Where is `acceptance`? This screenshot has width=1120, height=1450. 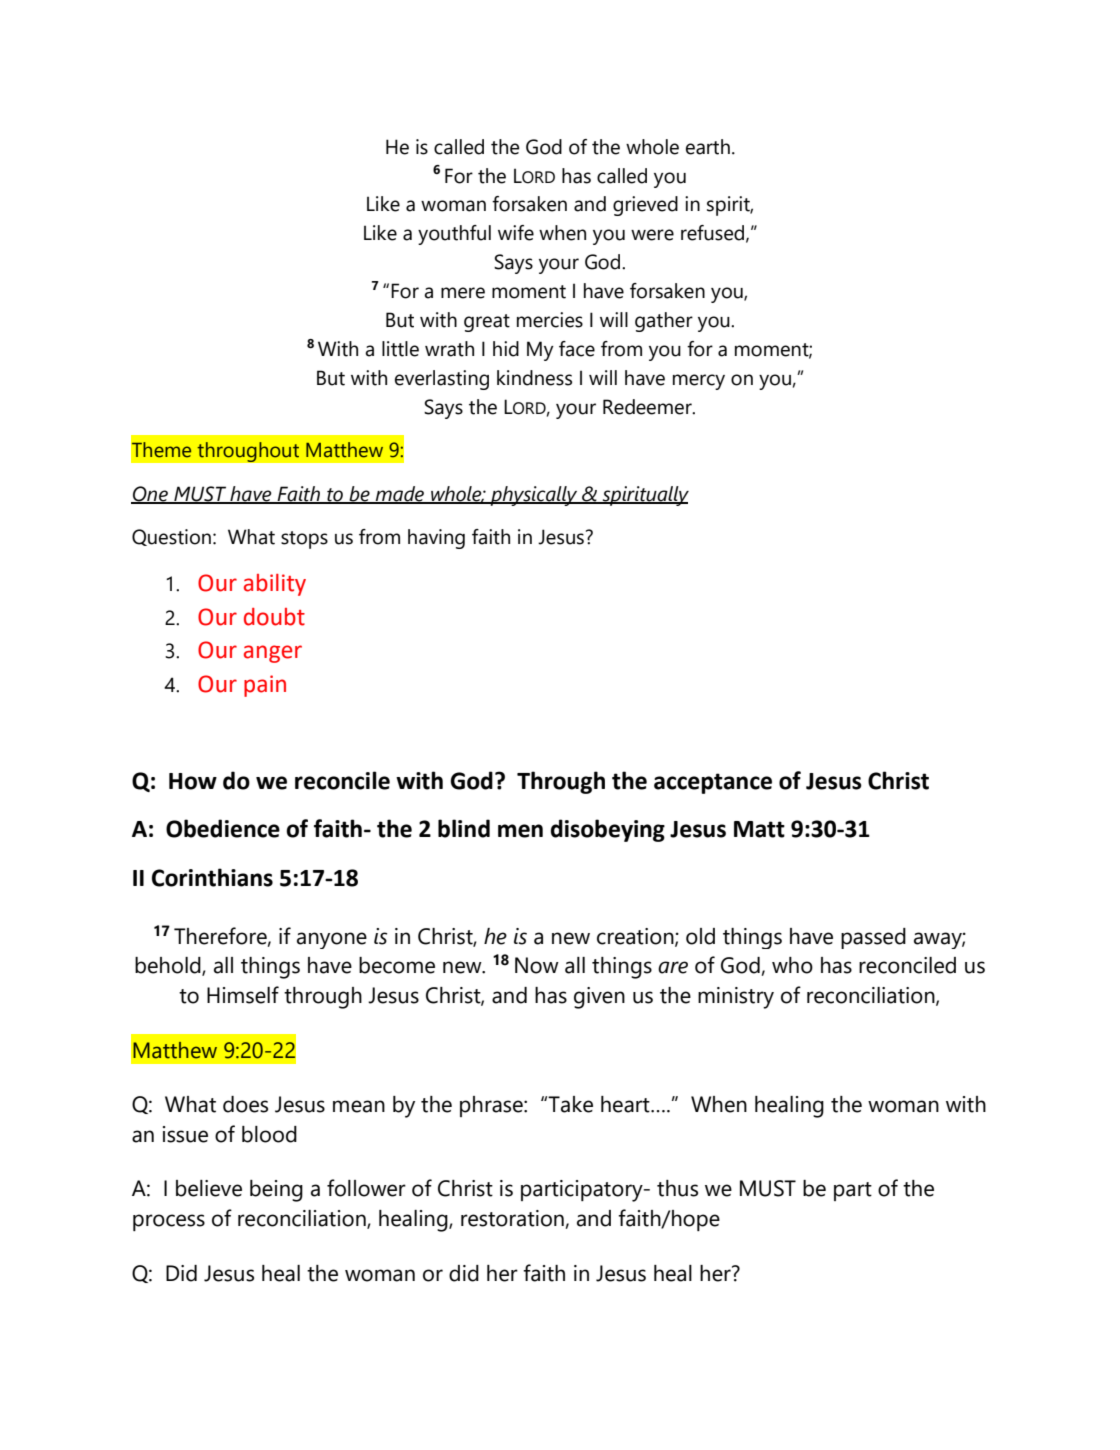 acceptance is located at coordinates (713, 783).
